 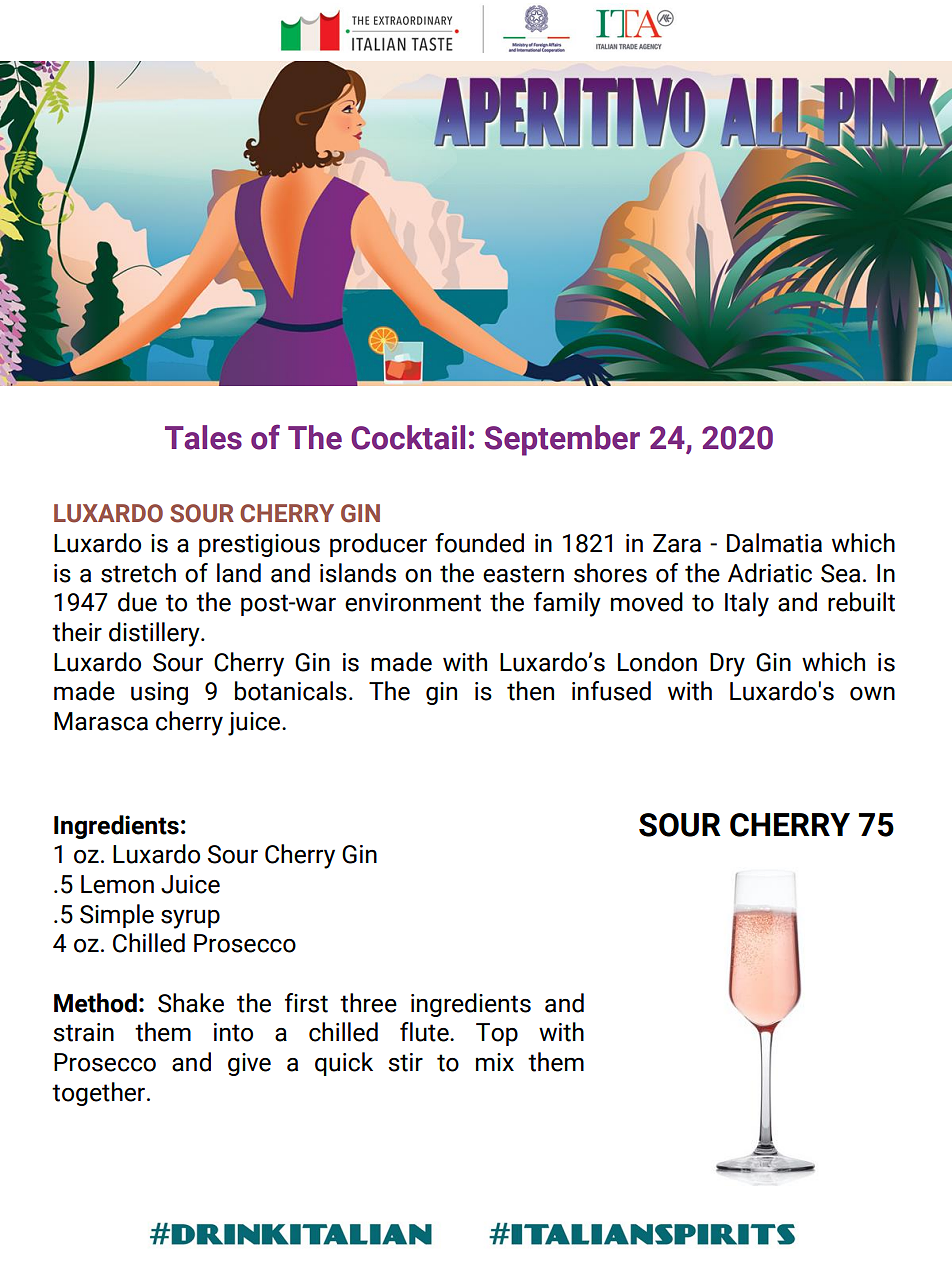 What do you see at coordinates (774, 543) in the document?
I see `Dalmatia` at bounding box center [774, 543].
